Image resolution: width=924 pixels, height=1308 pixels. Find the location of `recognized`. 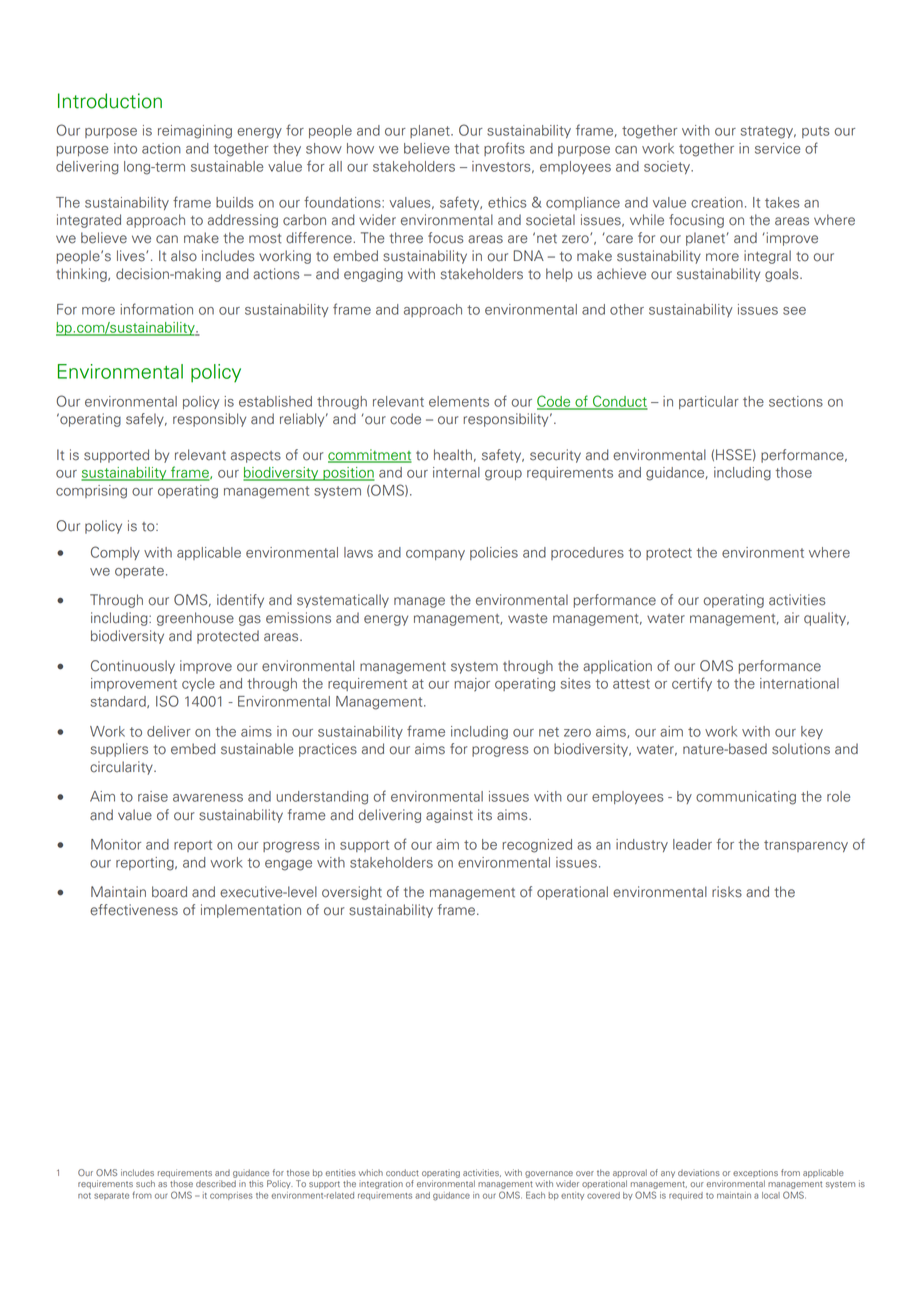

recognized is located at coordinates (537, 846).
